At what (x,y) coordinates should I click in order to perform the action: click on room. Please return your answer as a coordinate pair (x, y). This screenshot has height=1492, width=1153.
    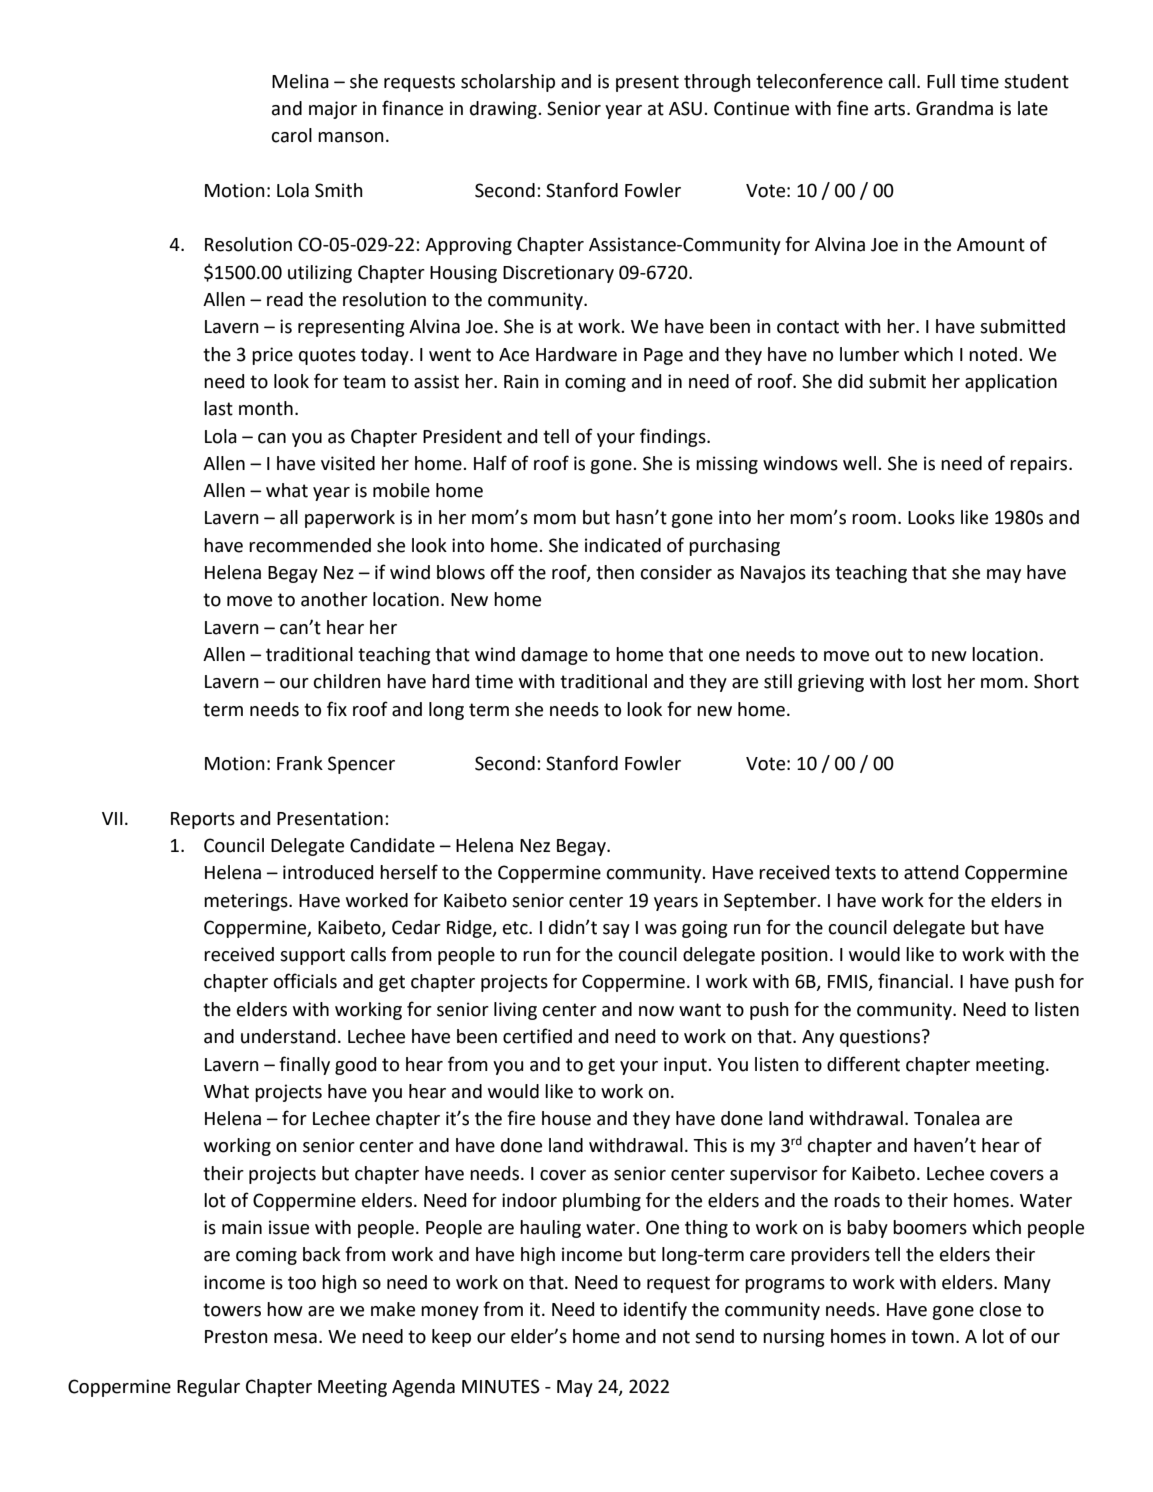
    Looking at the image, I should click on (874, 519).
